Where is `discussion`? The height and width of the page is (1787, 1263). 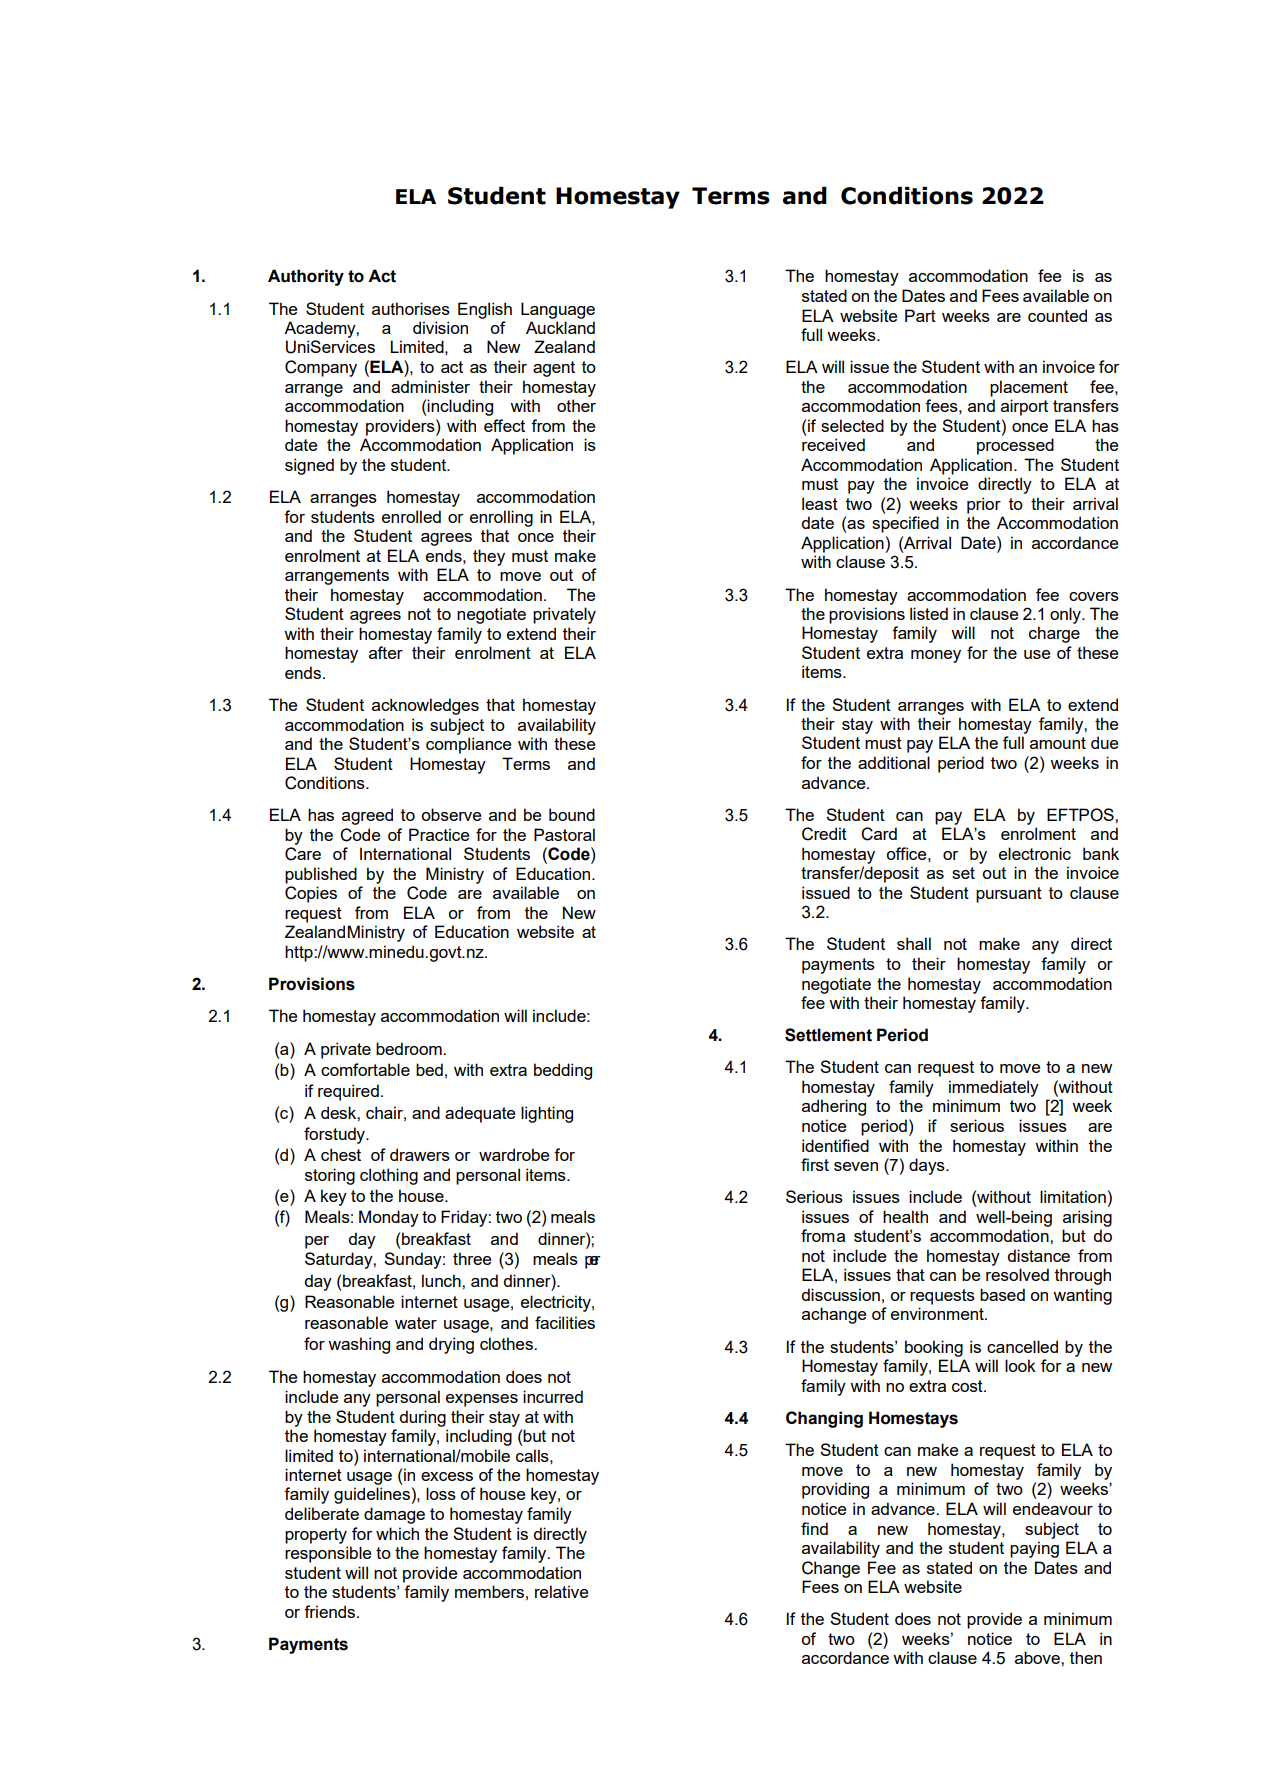 discussion is located at coordinates (840, 1294).
